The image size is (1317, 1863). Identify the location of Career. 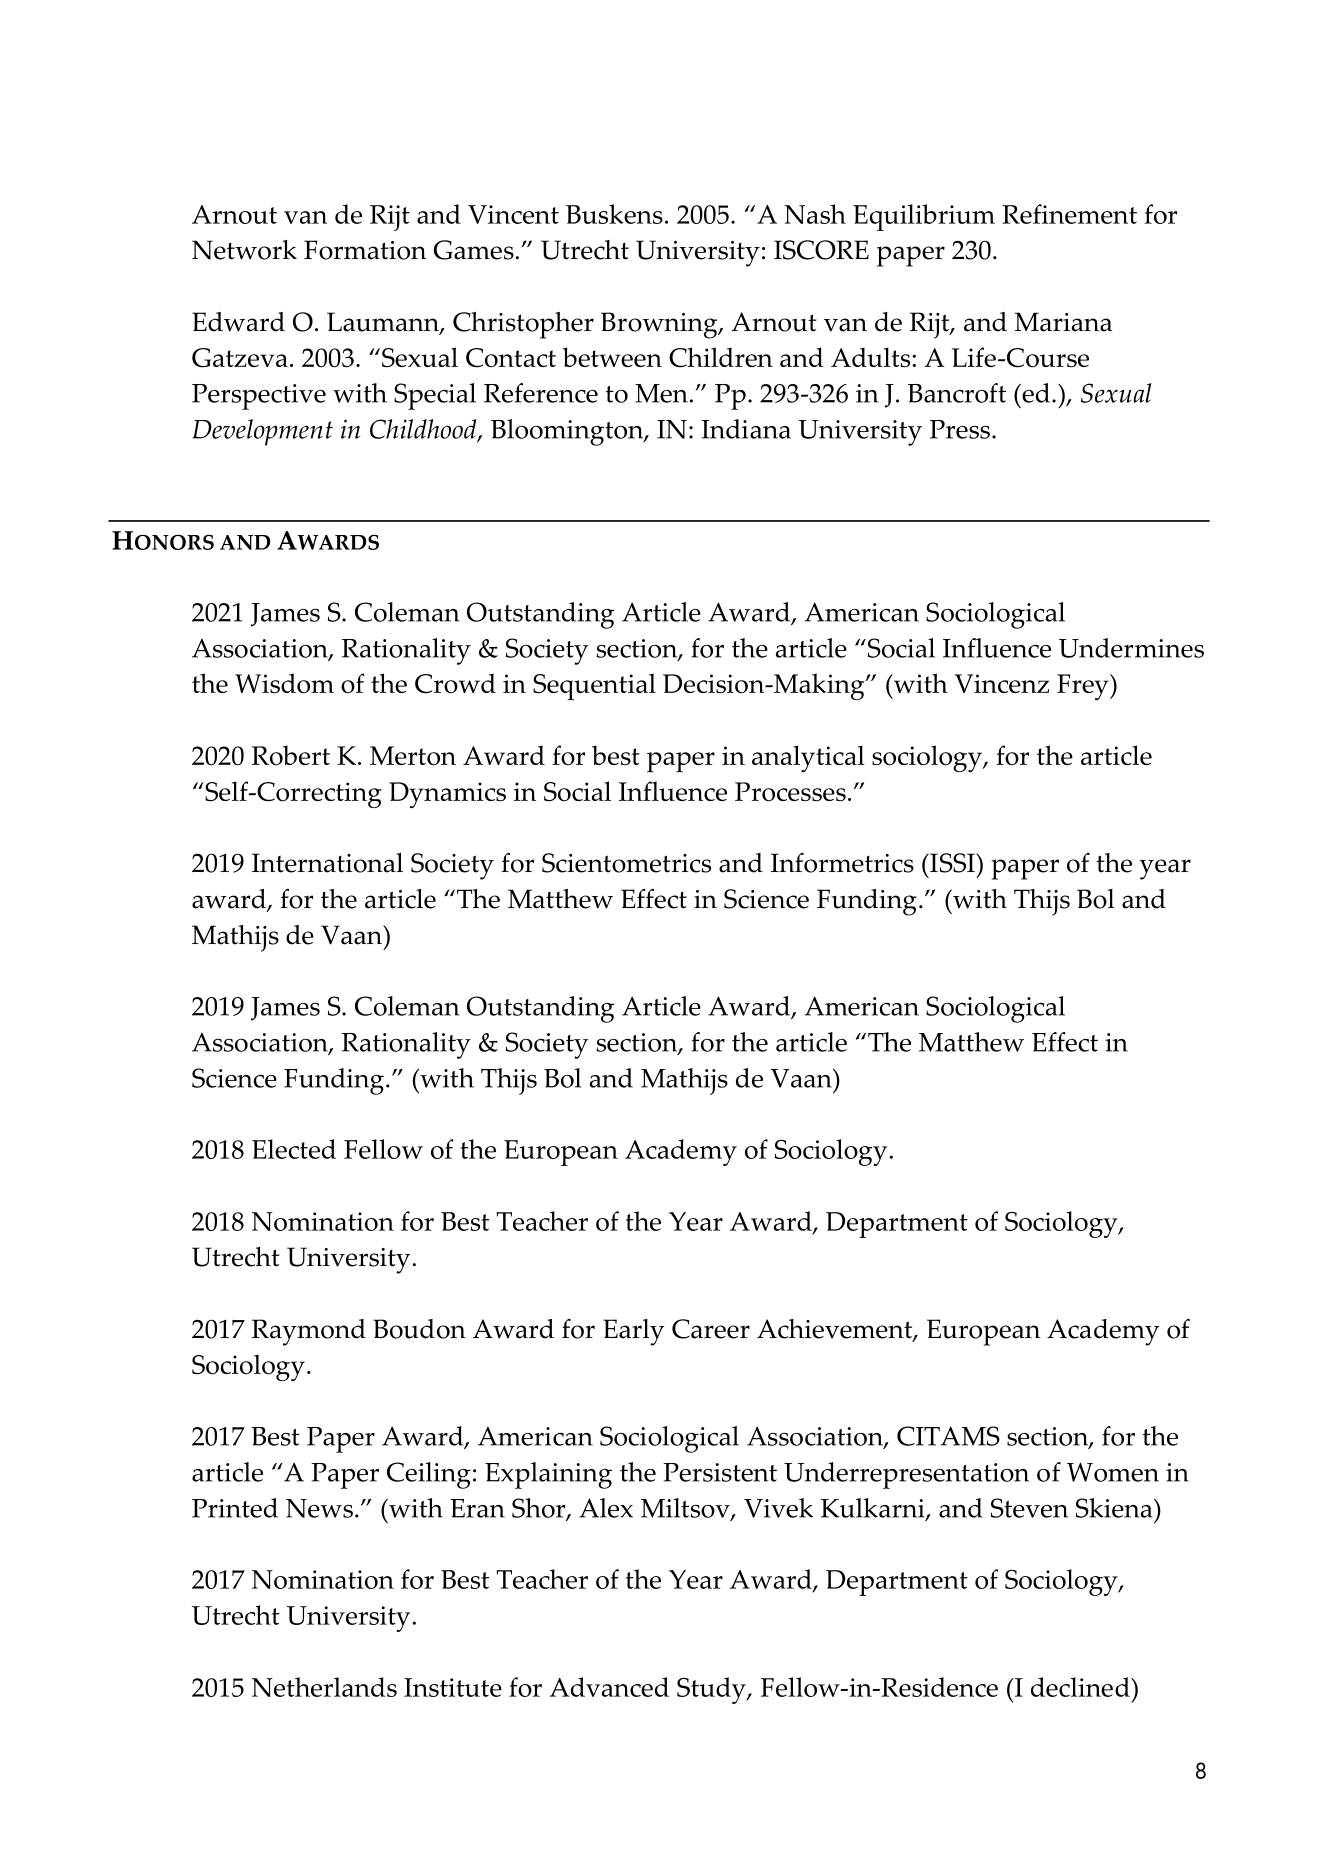
(711, 1329).
